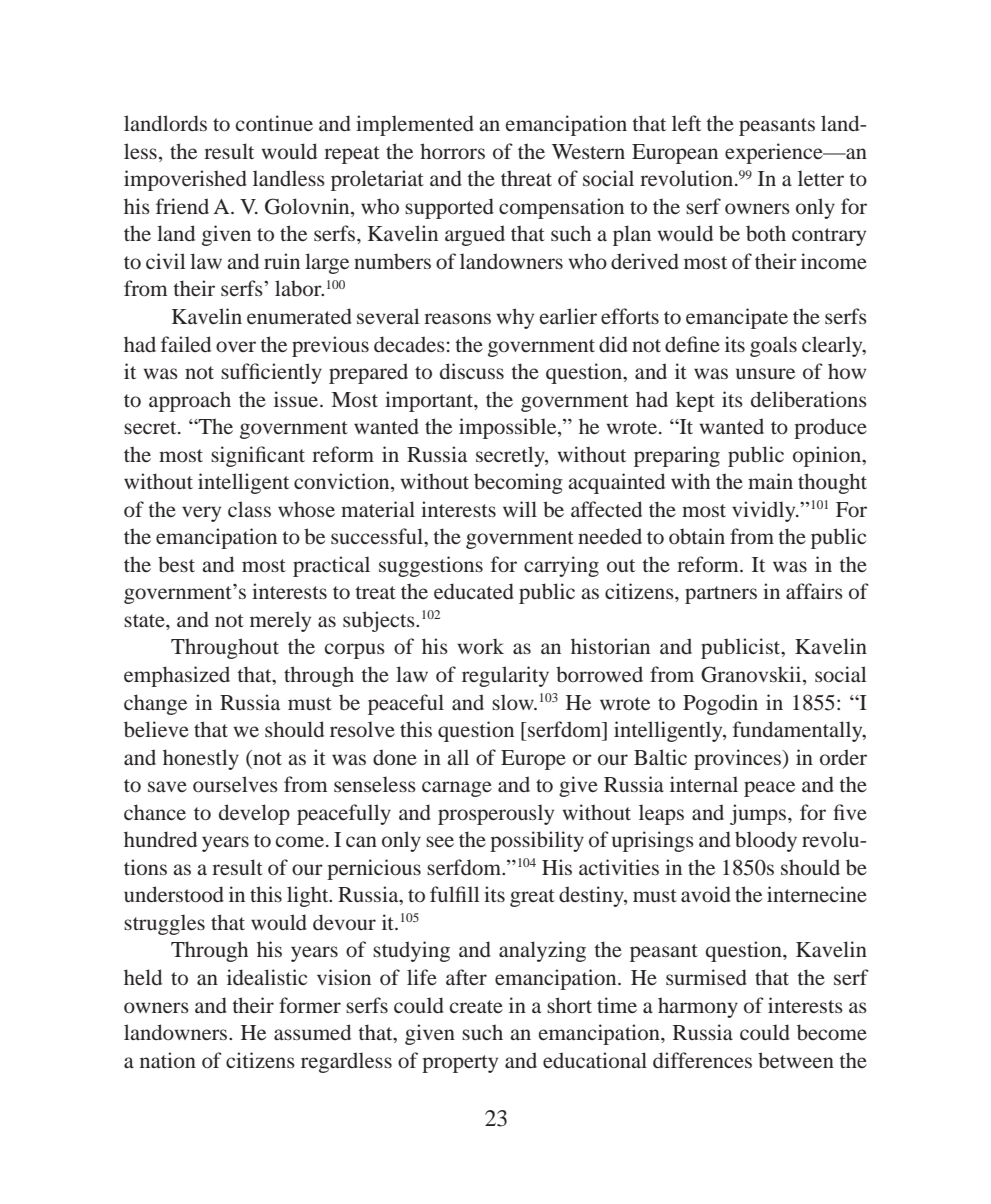 This page has width=991, height=1204. What do you see at coordinates (274, 123) in the page?
I see `continue` at bounding box center [274, 123].
